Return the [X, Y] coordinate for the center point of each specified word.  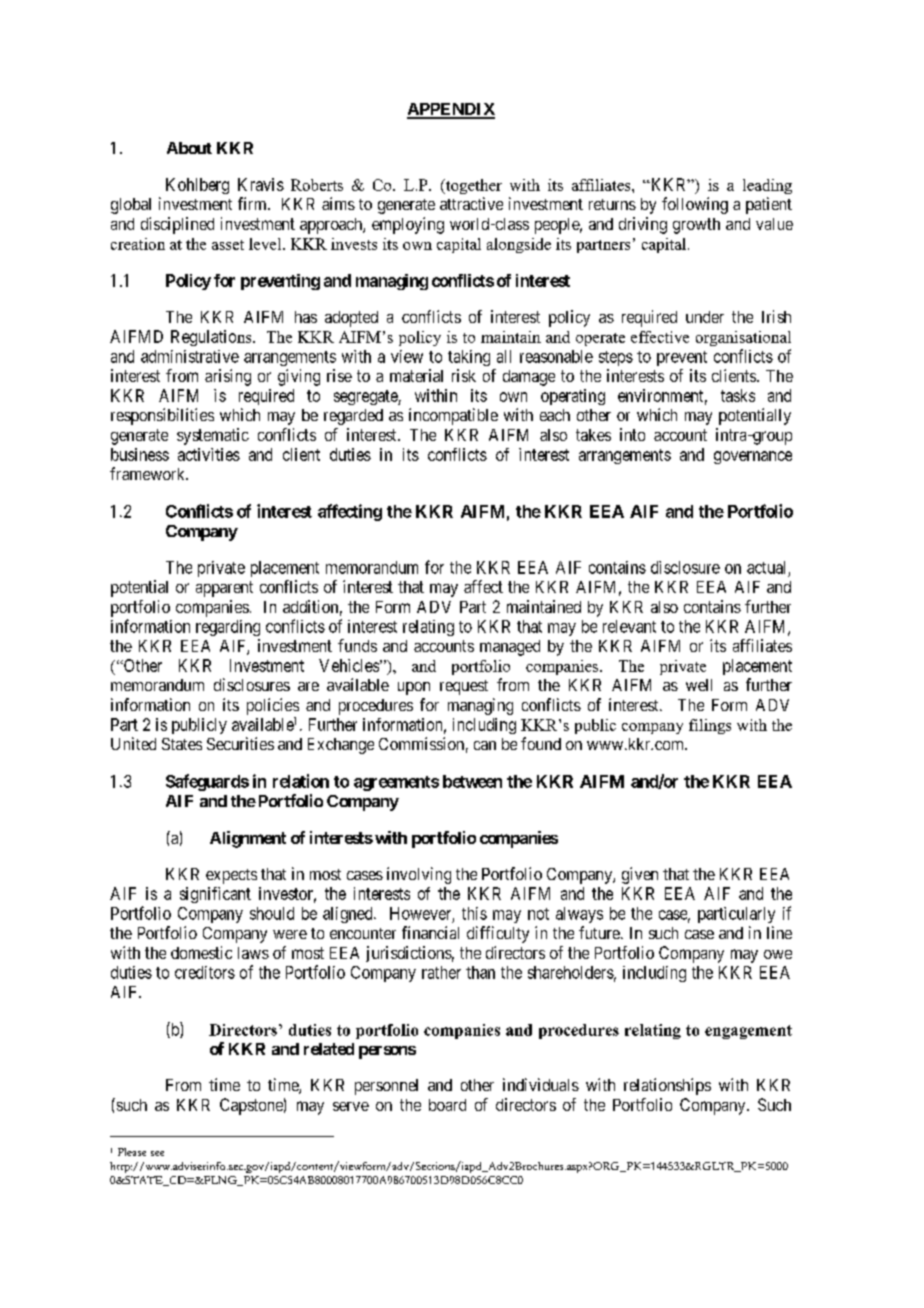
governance [753, 457]
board [447, 1105]
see [157, 1153]
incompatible [453, 416]
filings [710, 726]
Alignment [248, 839]
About [189, 148]
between [472, 781]
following [695, 205]
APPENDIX [451, 110]
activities [209, 454]
